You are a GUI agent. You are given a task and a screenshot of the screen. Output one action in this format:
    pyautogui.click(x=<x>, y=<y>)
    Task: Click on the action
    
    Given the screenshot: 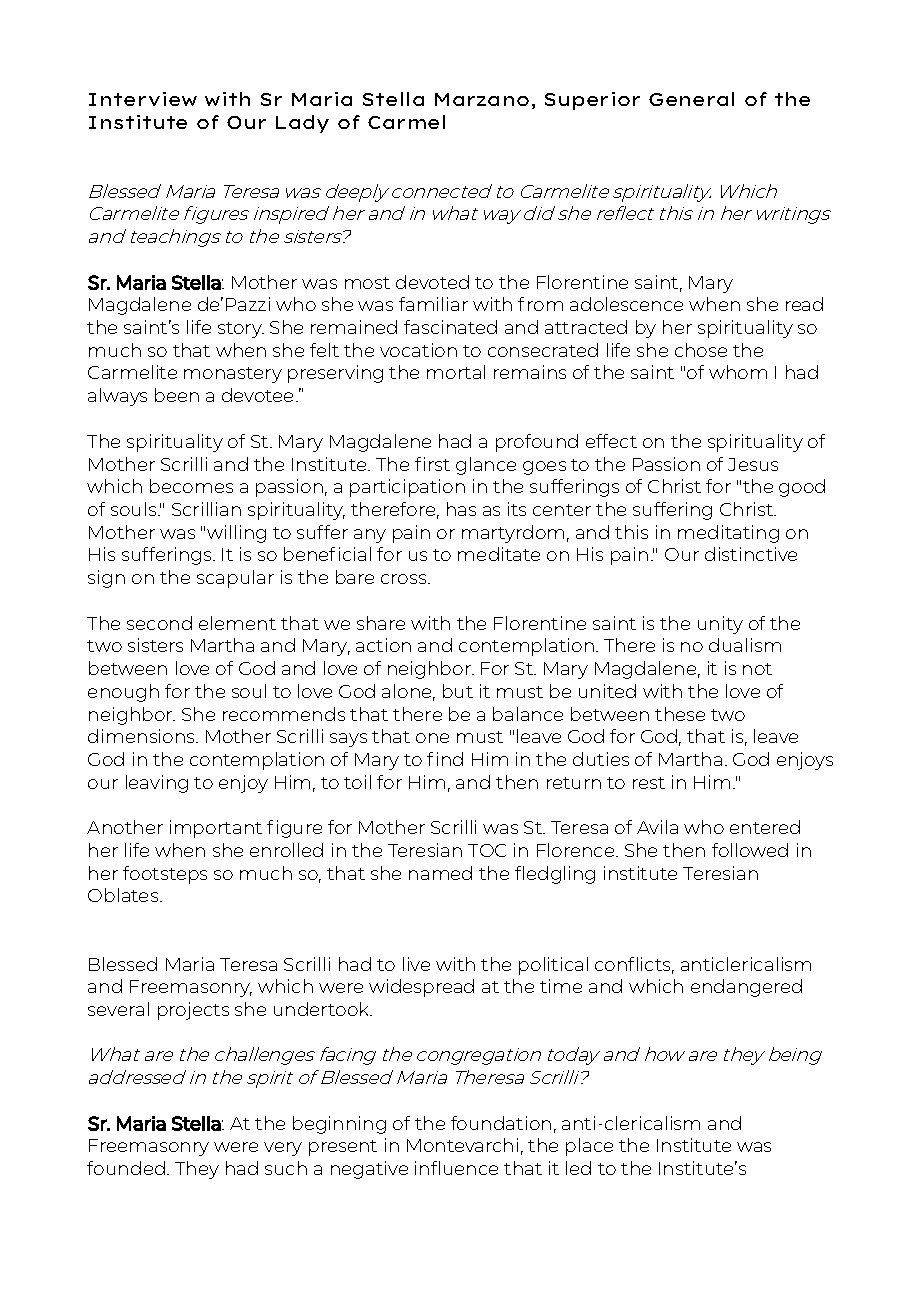 What is the action you would take?
    pyautogui.click(x=383, y=645)
